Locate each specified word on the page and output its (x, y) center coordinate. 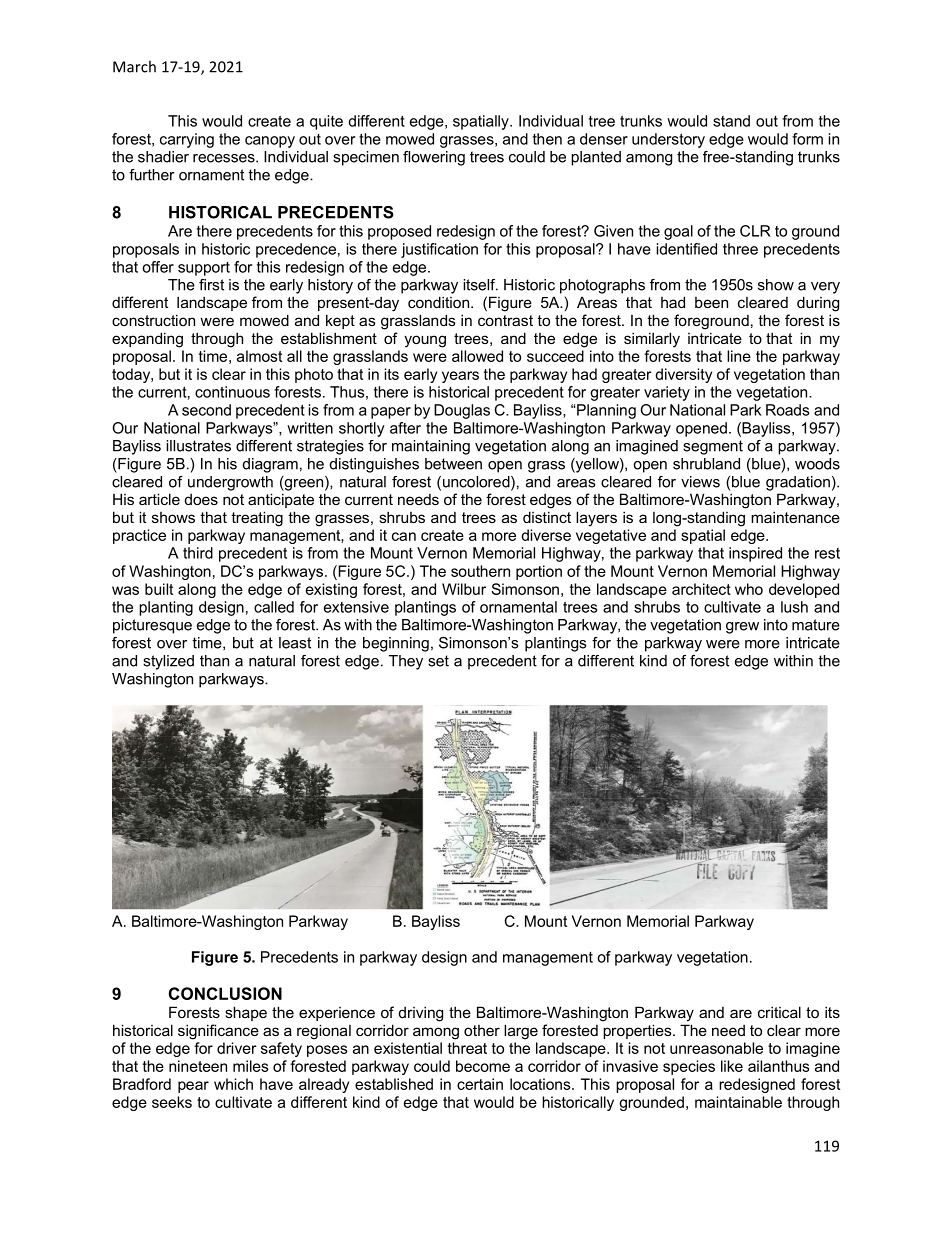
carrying (187, 140)
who (749, 589)
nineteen (198, 1066)
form (807, 139)
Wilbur (464, 589)
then (547, 139)
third (198, 553)
